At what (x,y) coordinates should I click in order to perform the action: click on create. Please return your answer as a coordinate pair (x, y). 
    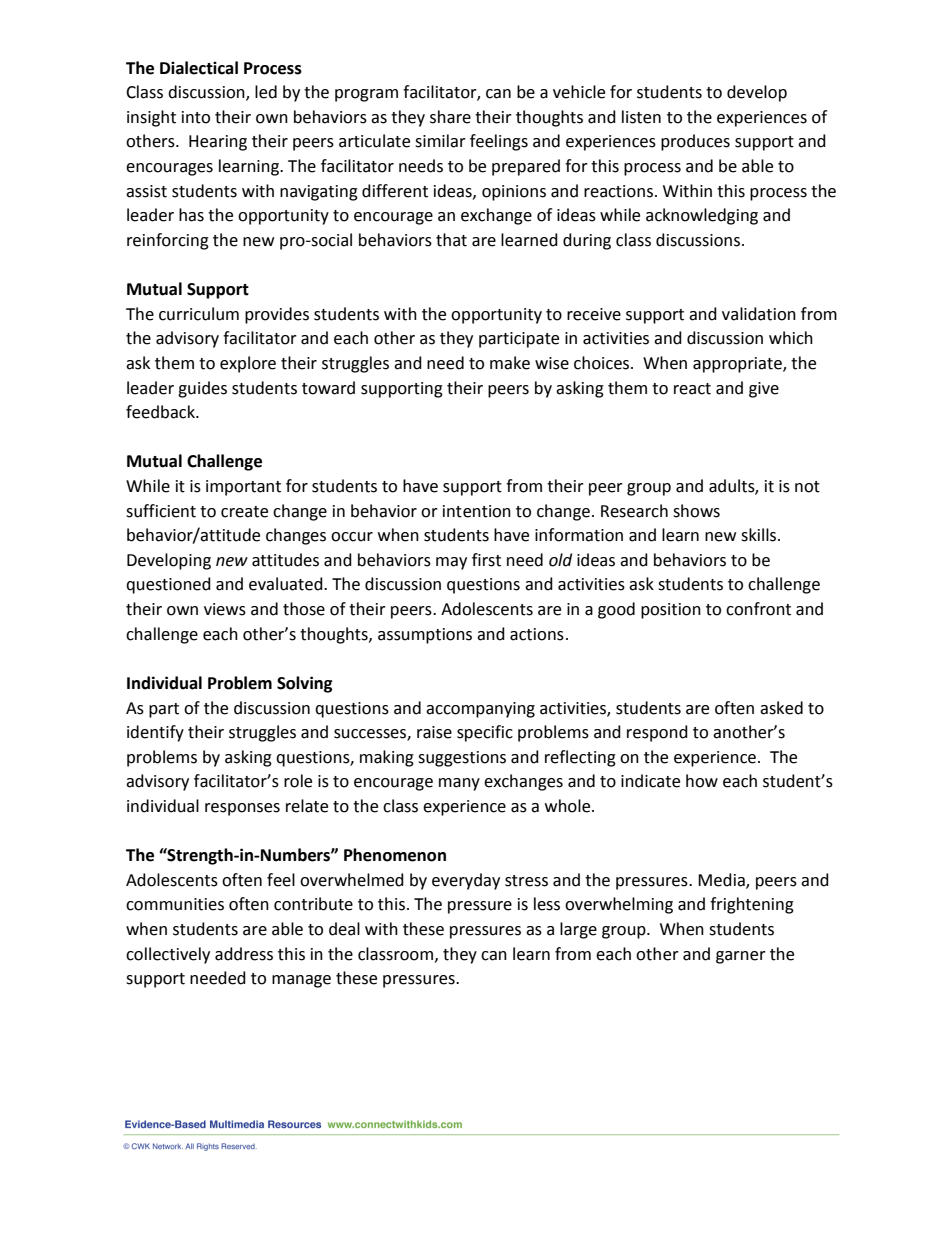
    Looking at the image, I should click on (244, 512).
